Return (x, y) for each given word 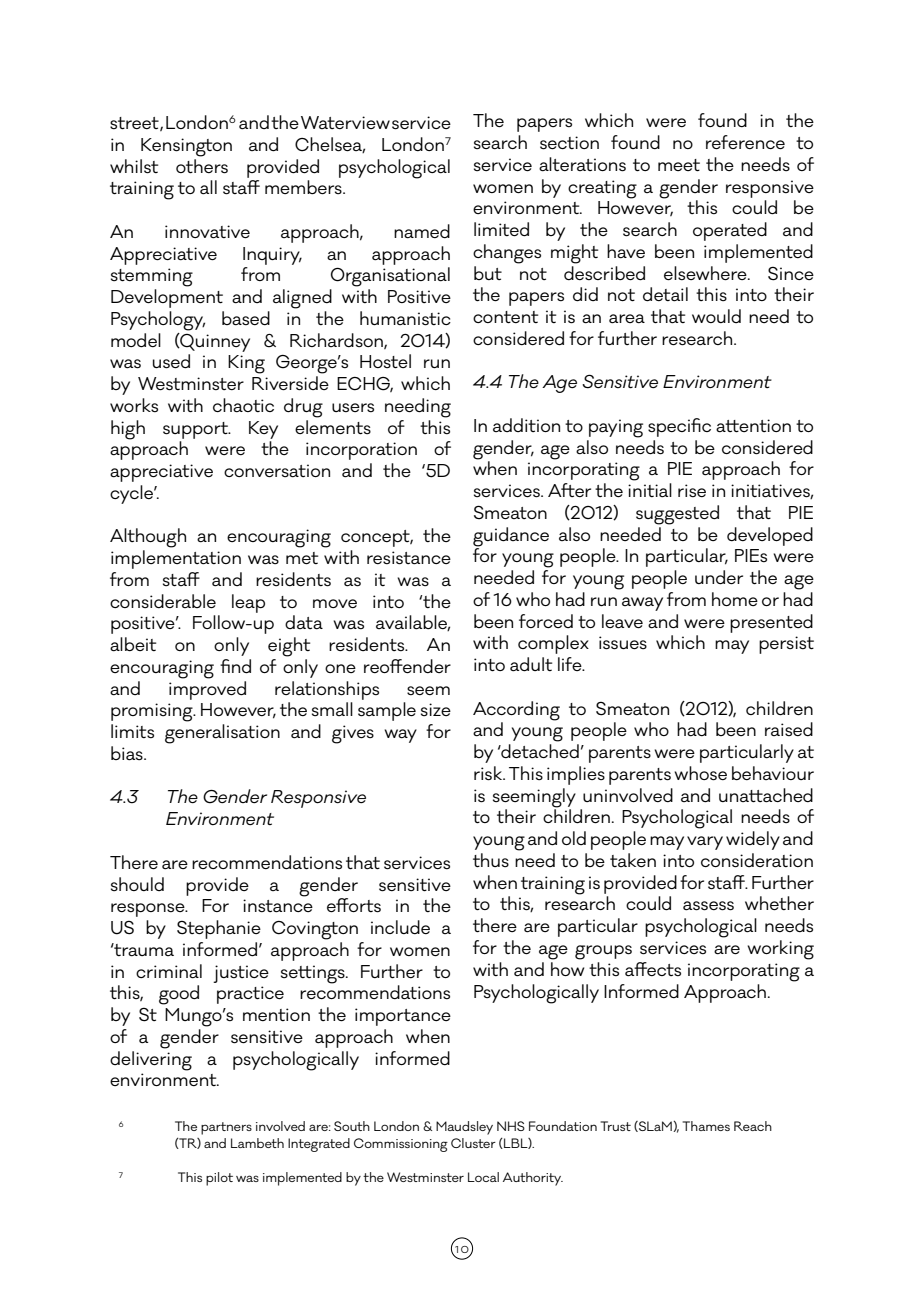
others (202, 165)
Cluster (473, 1143)
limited (501, 229)
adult (531, 664)
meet (679, 165)
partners (226, 1128)
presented (771, 623)
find (235, 666)
